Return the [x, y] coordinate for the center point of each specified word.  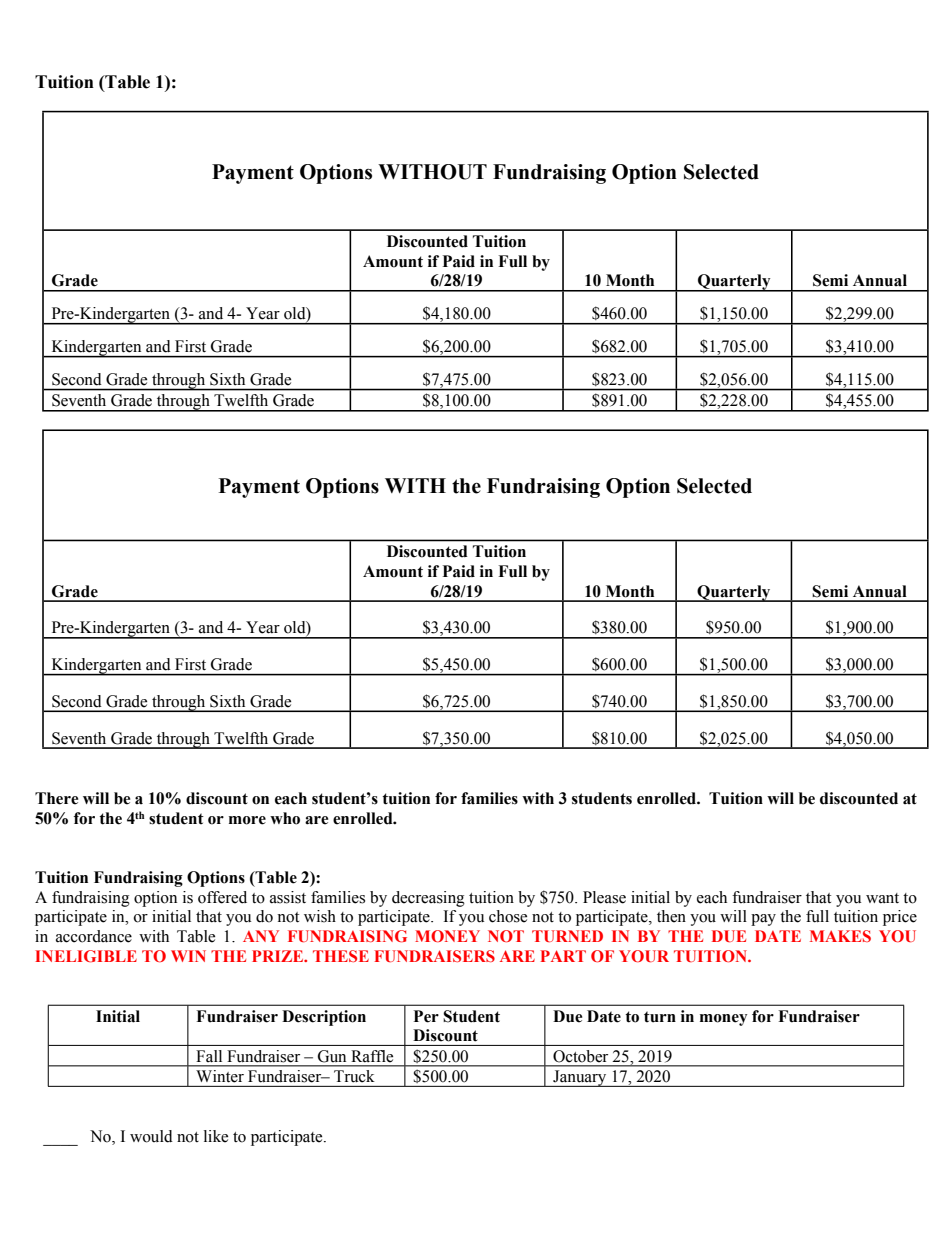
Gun [332, 1056]
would [151, 1136]
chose [508, 916]
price [900, 918]
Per [426, 1016]
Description [324, 1018]
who [285, 818]
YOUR [644, 956]
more [247, 820]
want [882, 898]
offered [222, 897]
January [580, 1078]
